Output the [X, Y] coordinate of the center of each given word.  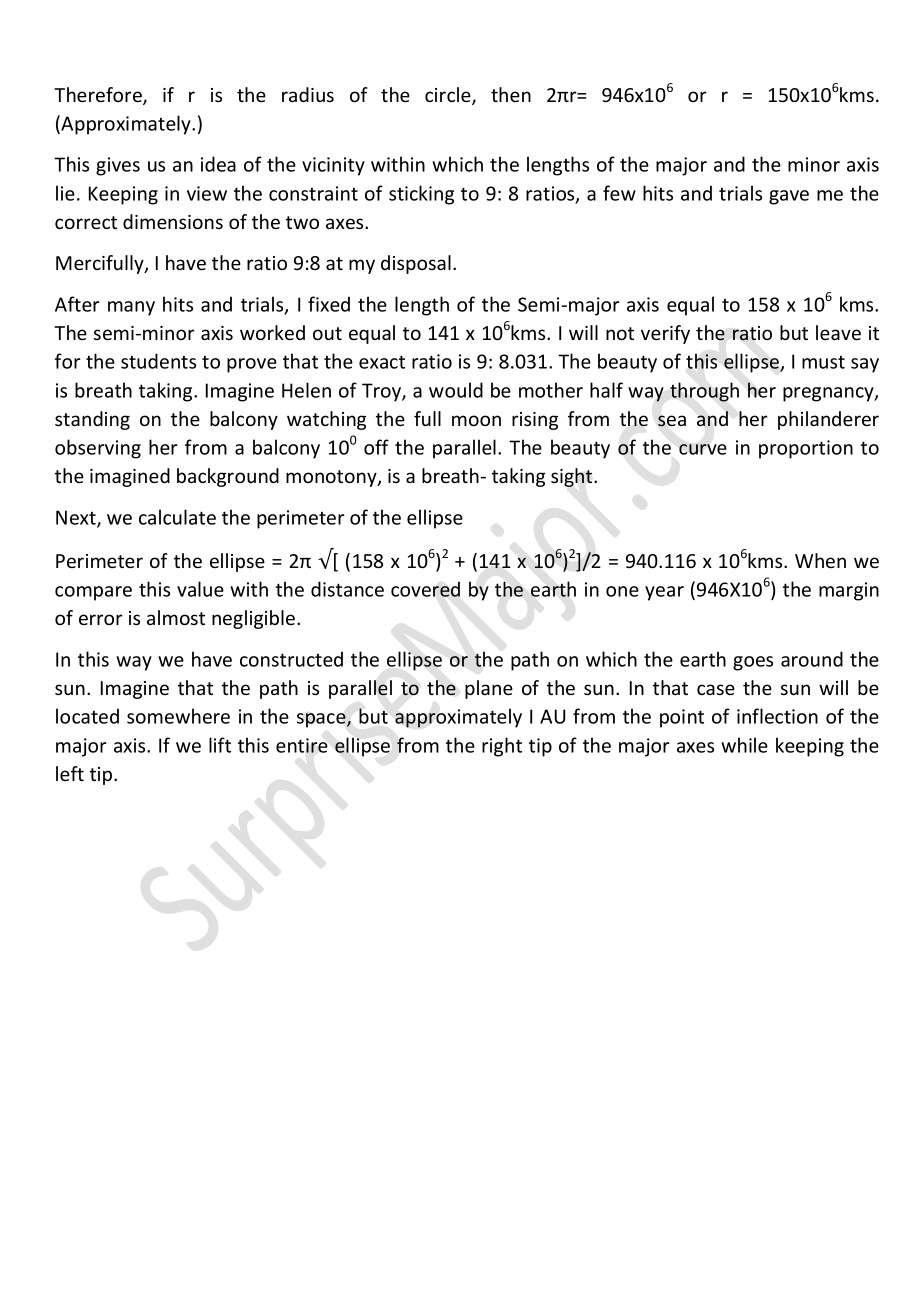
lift [220, 745]
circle [449, 96]
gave [789, 197]
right [502, 747]
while [744, 745]
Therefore [99, 96]
